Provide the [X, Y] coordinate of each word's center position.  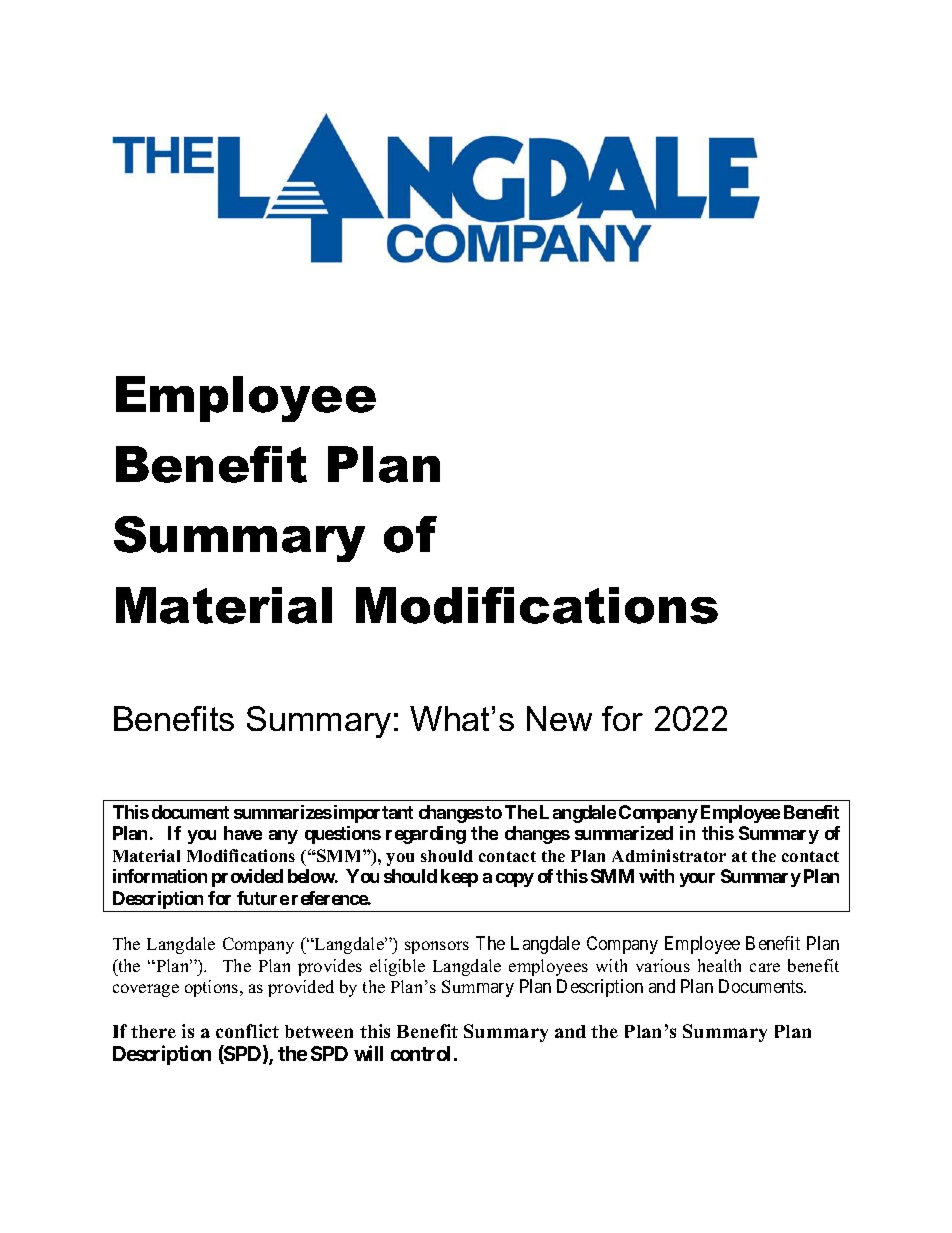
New [559, 718]
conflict [247, 1031]
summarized [624, 833]
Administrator [669, 855]
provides [330, 967]
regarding [426, 835]
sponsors [437, 947]
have [243, 833]
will [368, 1053]
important [372, 814]
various [663, 965]
